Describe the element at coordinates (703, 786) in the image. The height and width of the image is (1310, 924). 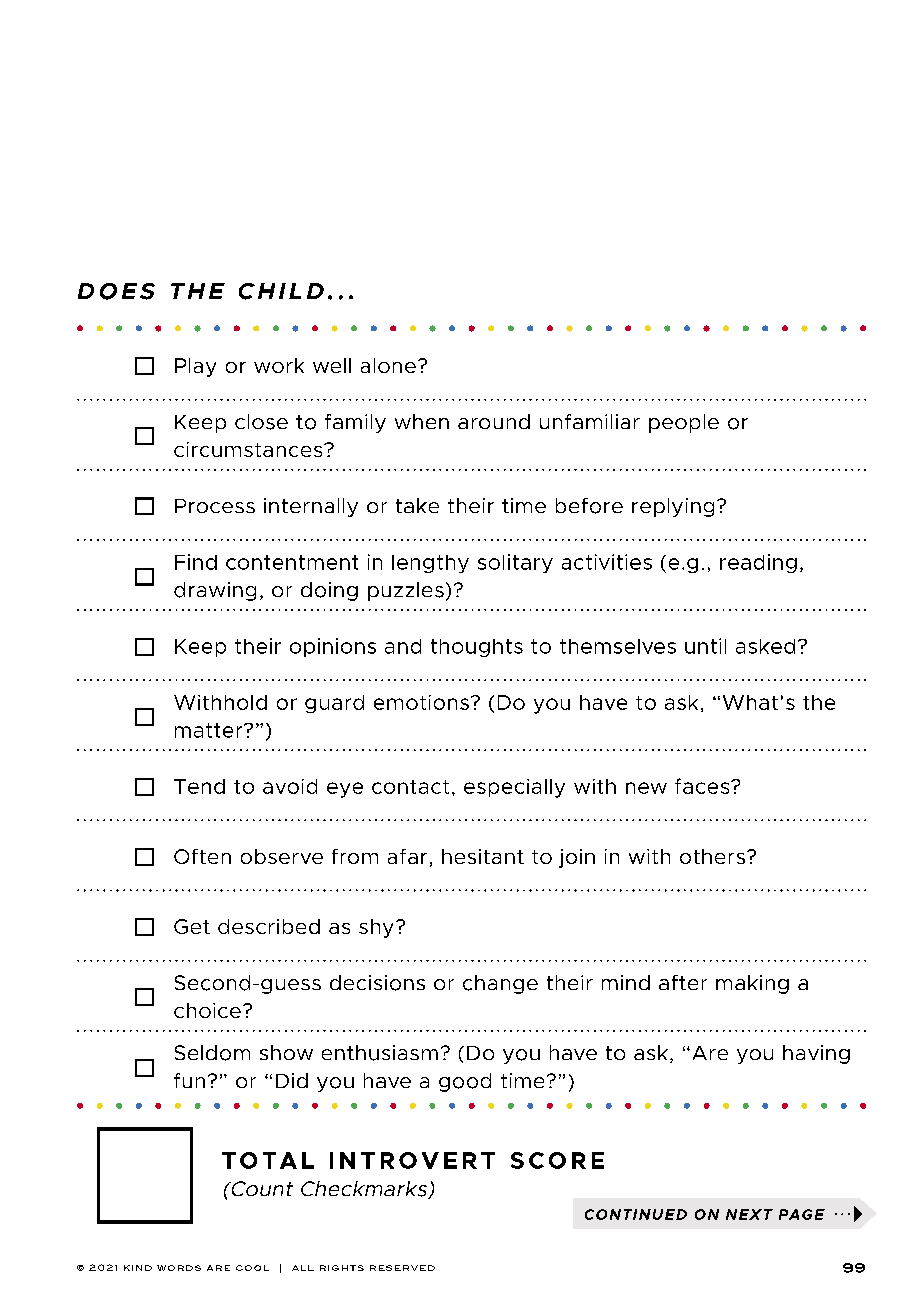
I see `faces` at that location.
